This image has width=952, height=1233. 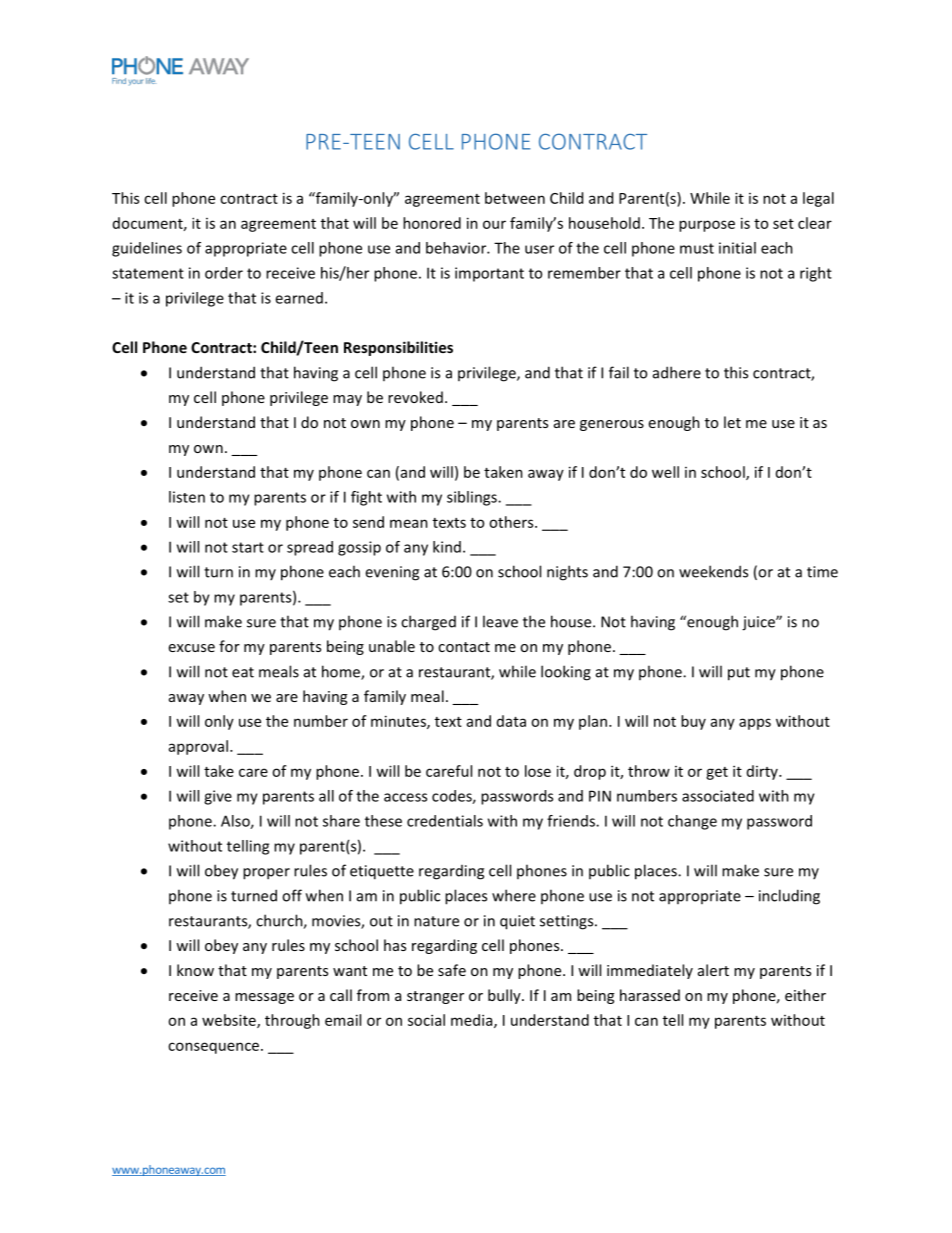 I want to click on purpose, so click(x=707, y=226).
